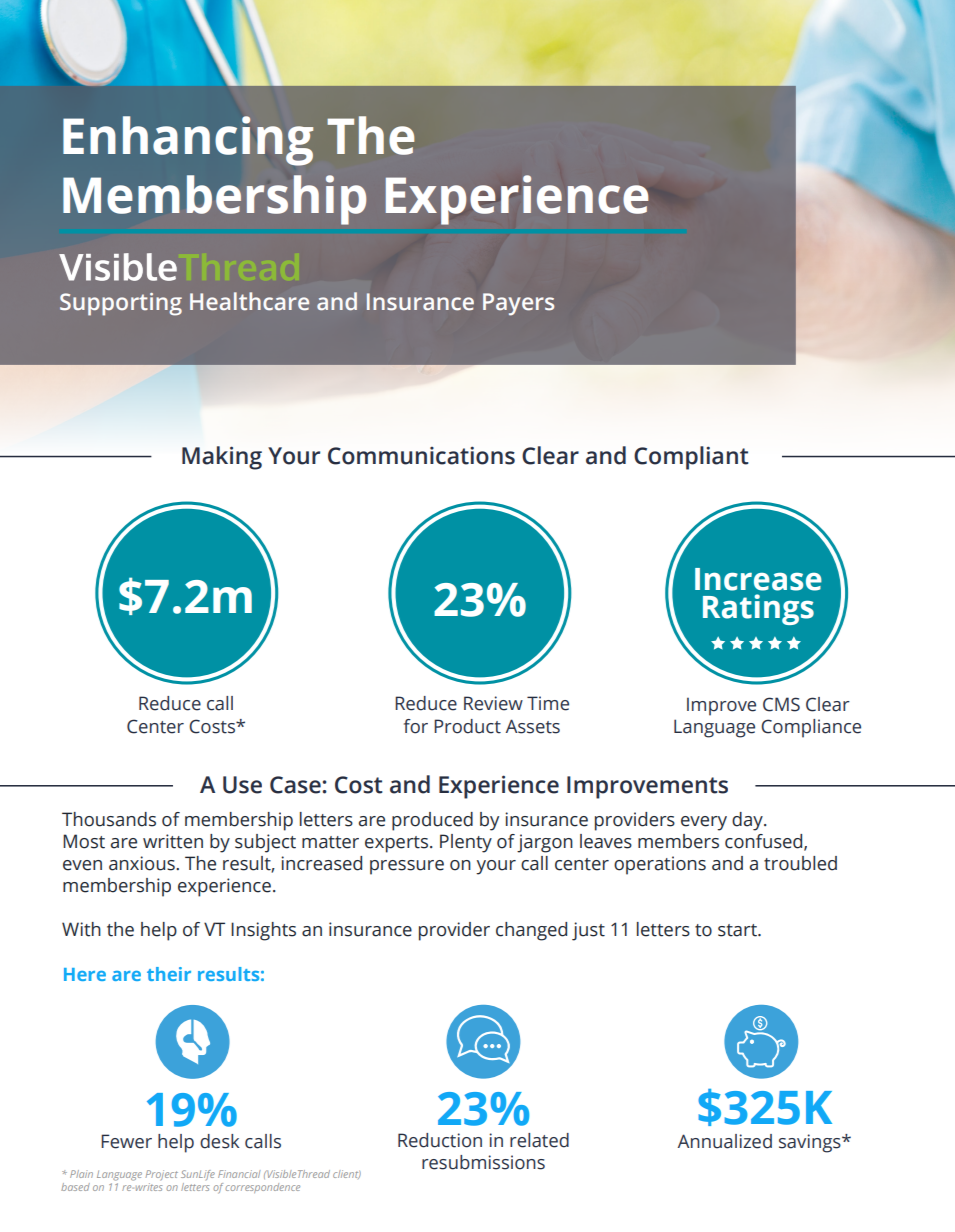 This screenshot has width=955, height=1232. Describe the element at coordinates (188, 141) in the screenshot. I see `Enhancing` at that location.
